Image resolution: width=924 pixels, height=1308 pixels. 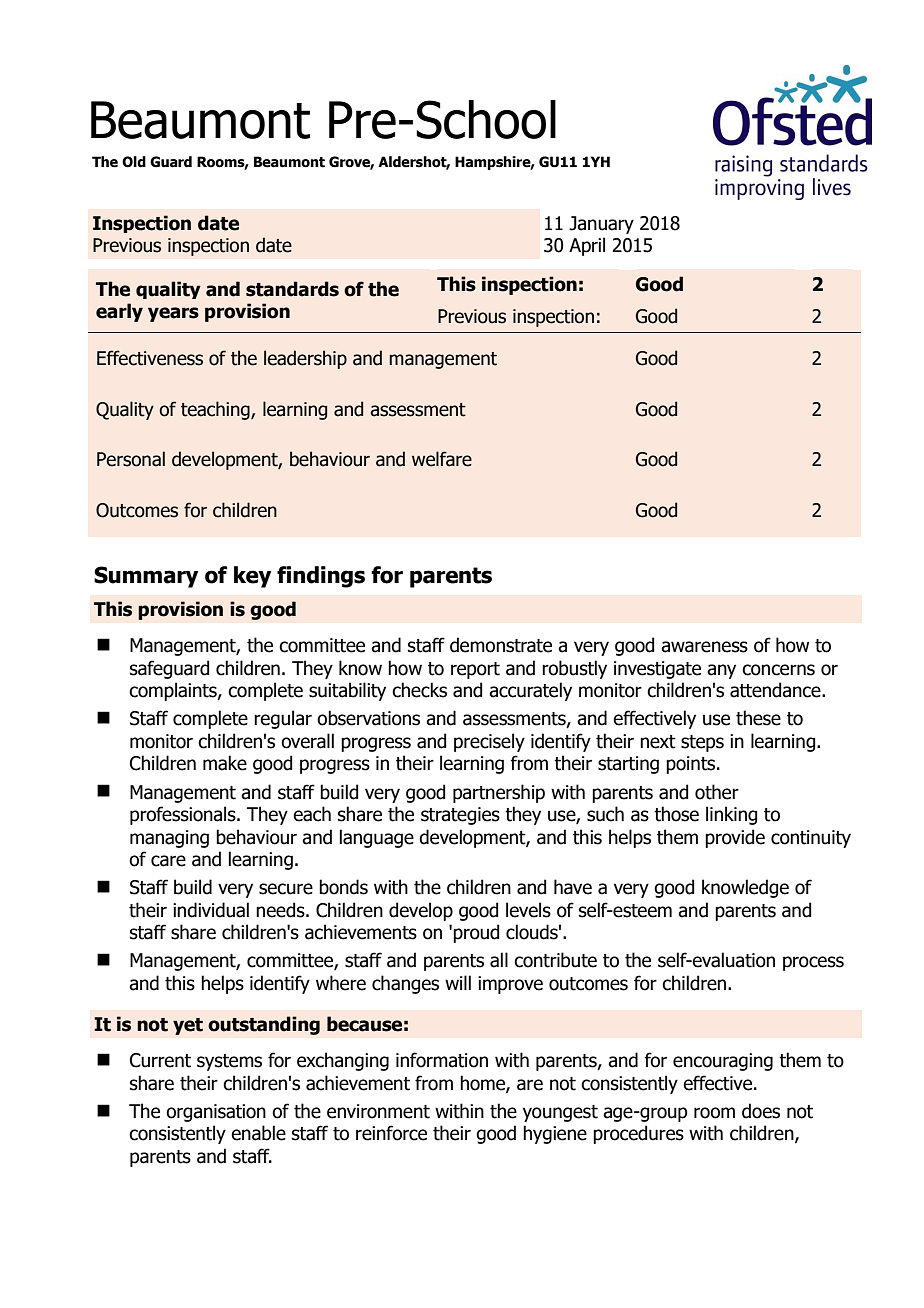 What do you see at coordinates (442, 1060) in the screenshot?
I see `information` at bounding box center [442, 1060].
